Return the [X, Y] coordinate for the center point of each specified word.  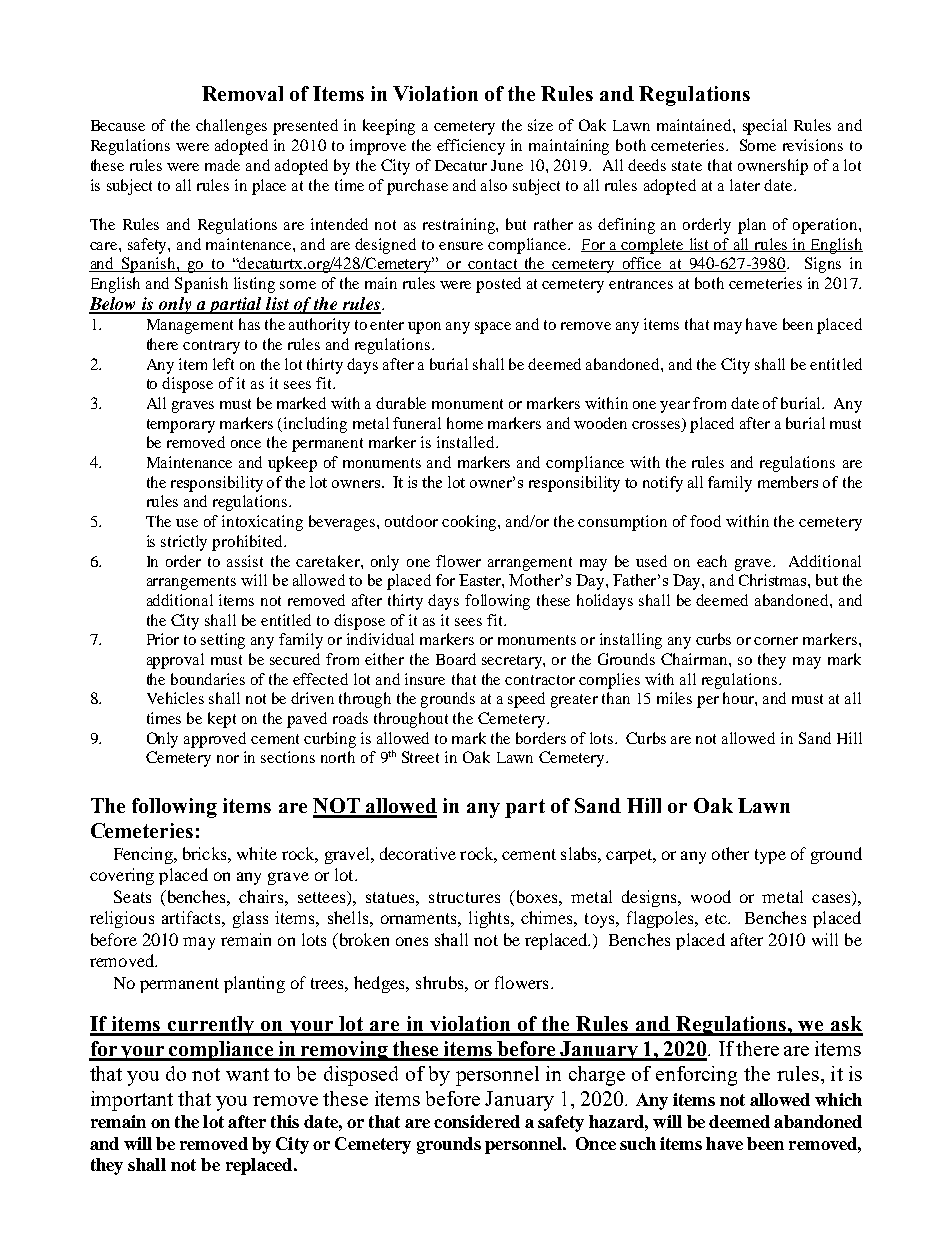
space [493, 328]
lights [490, 919]
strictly [184, 543]
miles [674, 698]
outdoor [411, 521]
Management [190, 326]
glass [250, 919]
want [247, 1074]
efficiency [471, 147]
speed [526, 700]
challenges [231, 127]
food [705, 521]
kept [222, 720]
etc [717, 918]
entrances [641, 284]
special [765, 127]
